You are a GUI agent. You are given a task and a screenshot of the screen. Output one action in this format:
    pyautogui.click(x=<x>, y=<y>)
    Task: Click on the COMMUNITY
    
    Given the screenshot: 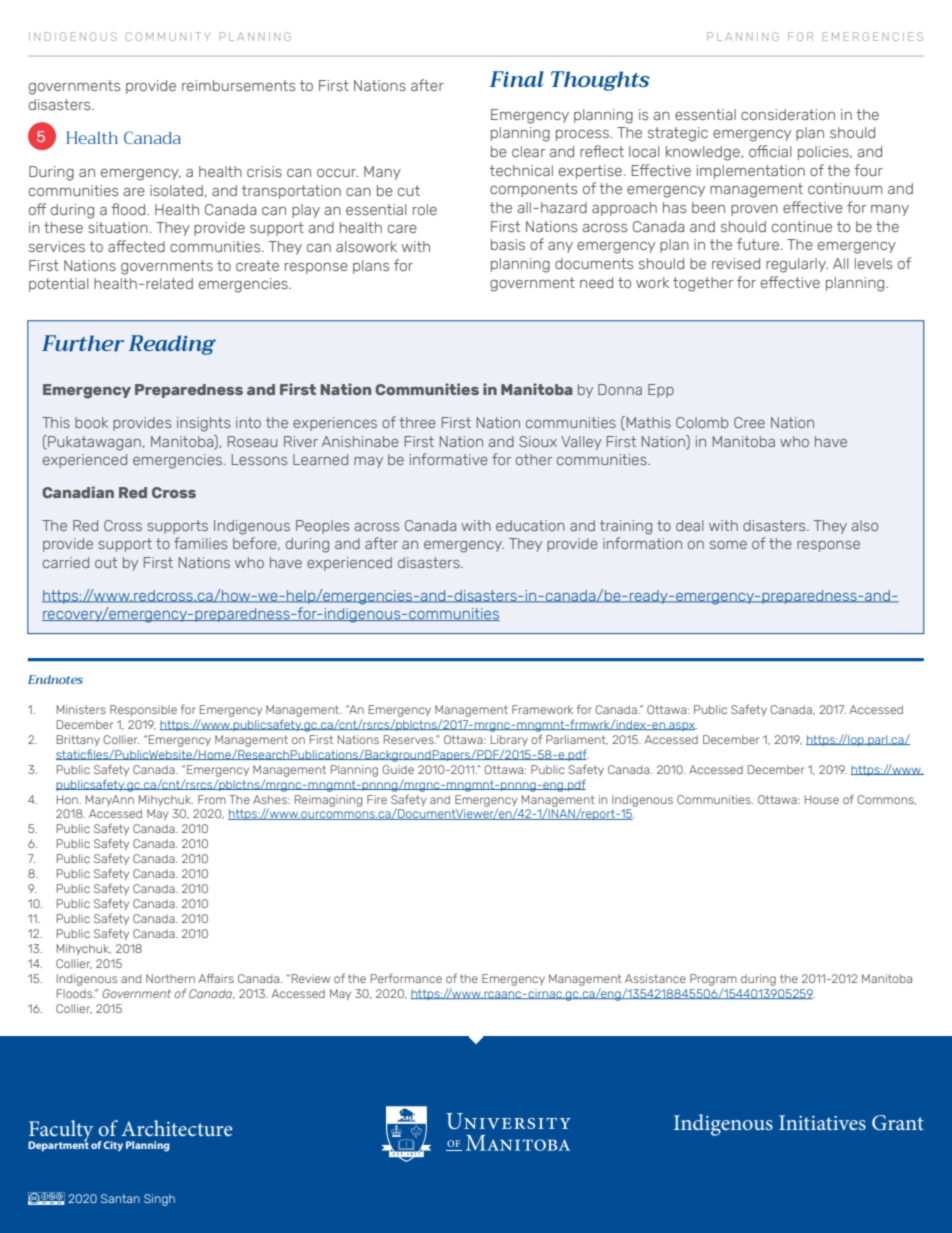 What is the action you would take?
    pyautogui.click(x=168, y=36)
